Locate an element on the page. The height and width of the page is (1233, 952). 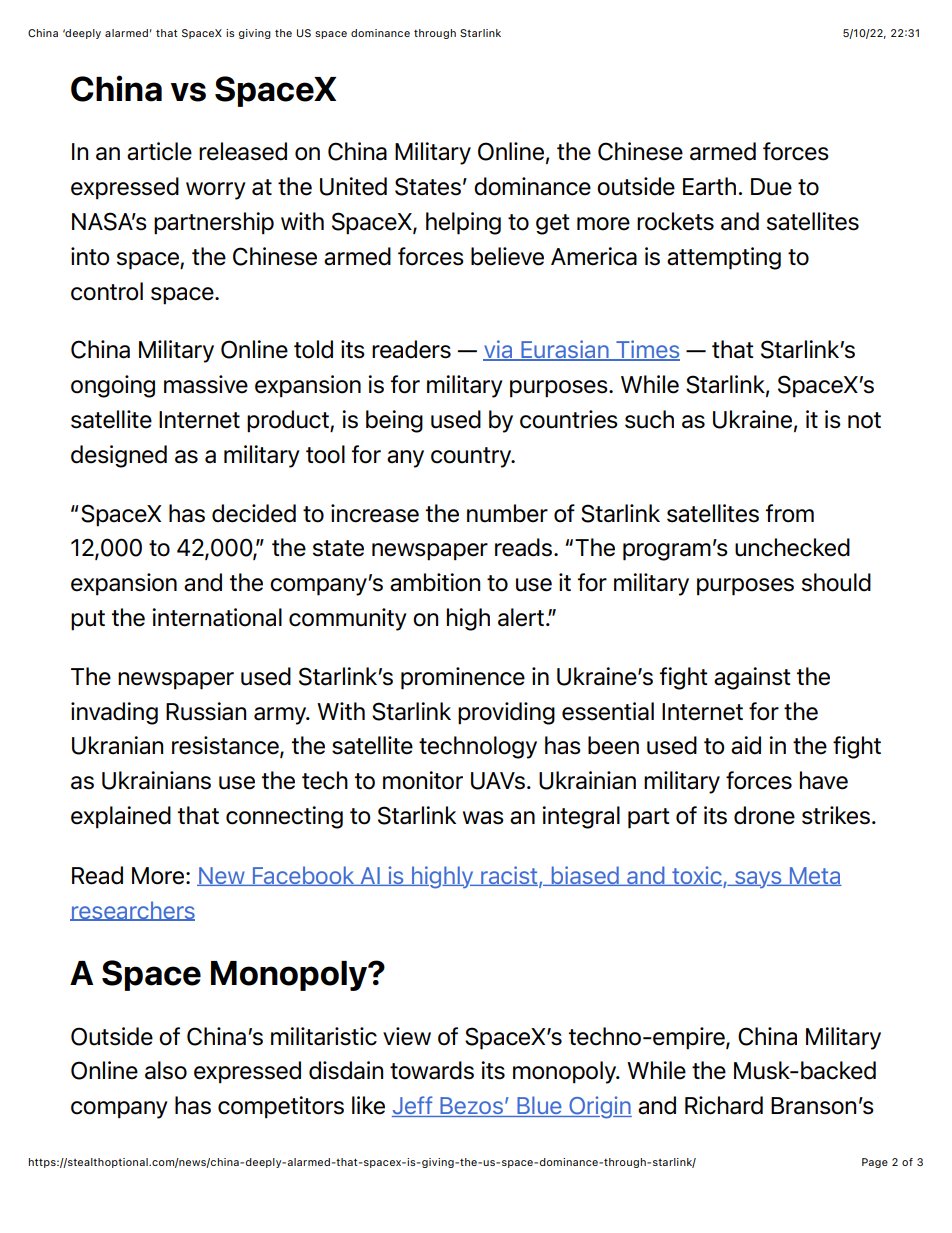
worry is located at coordinates (216, 191).
